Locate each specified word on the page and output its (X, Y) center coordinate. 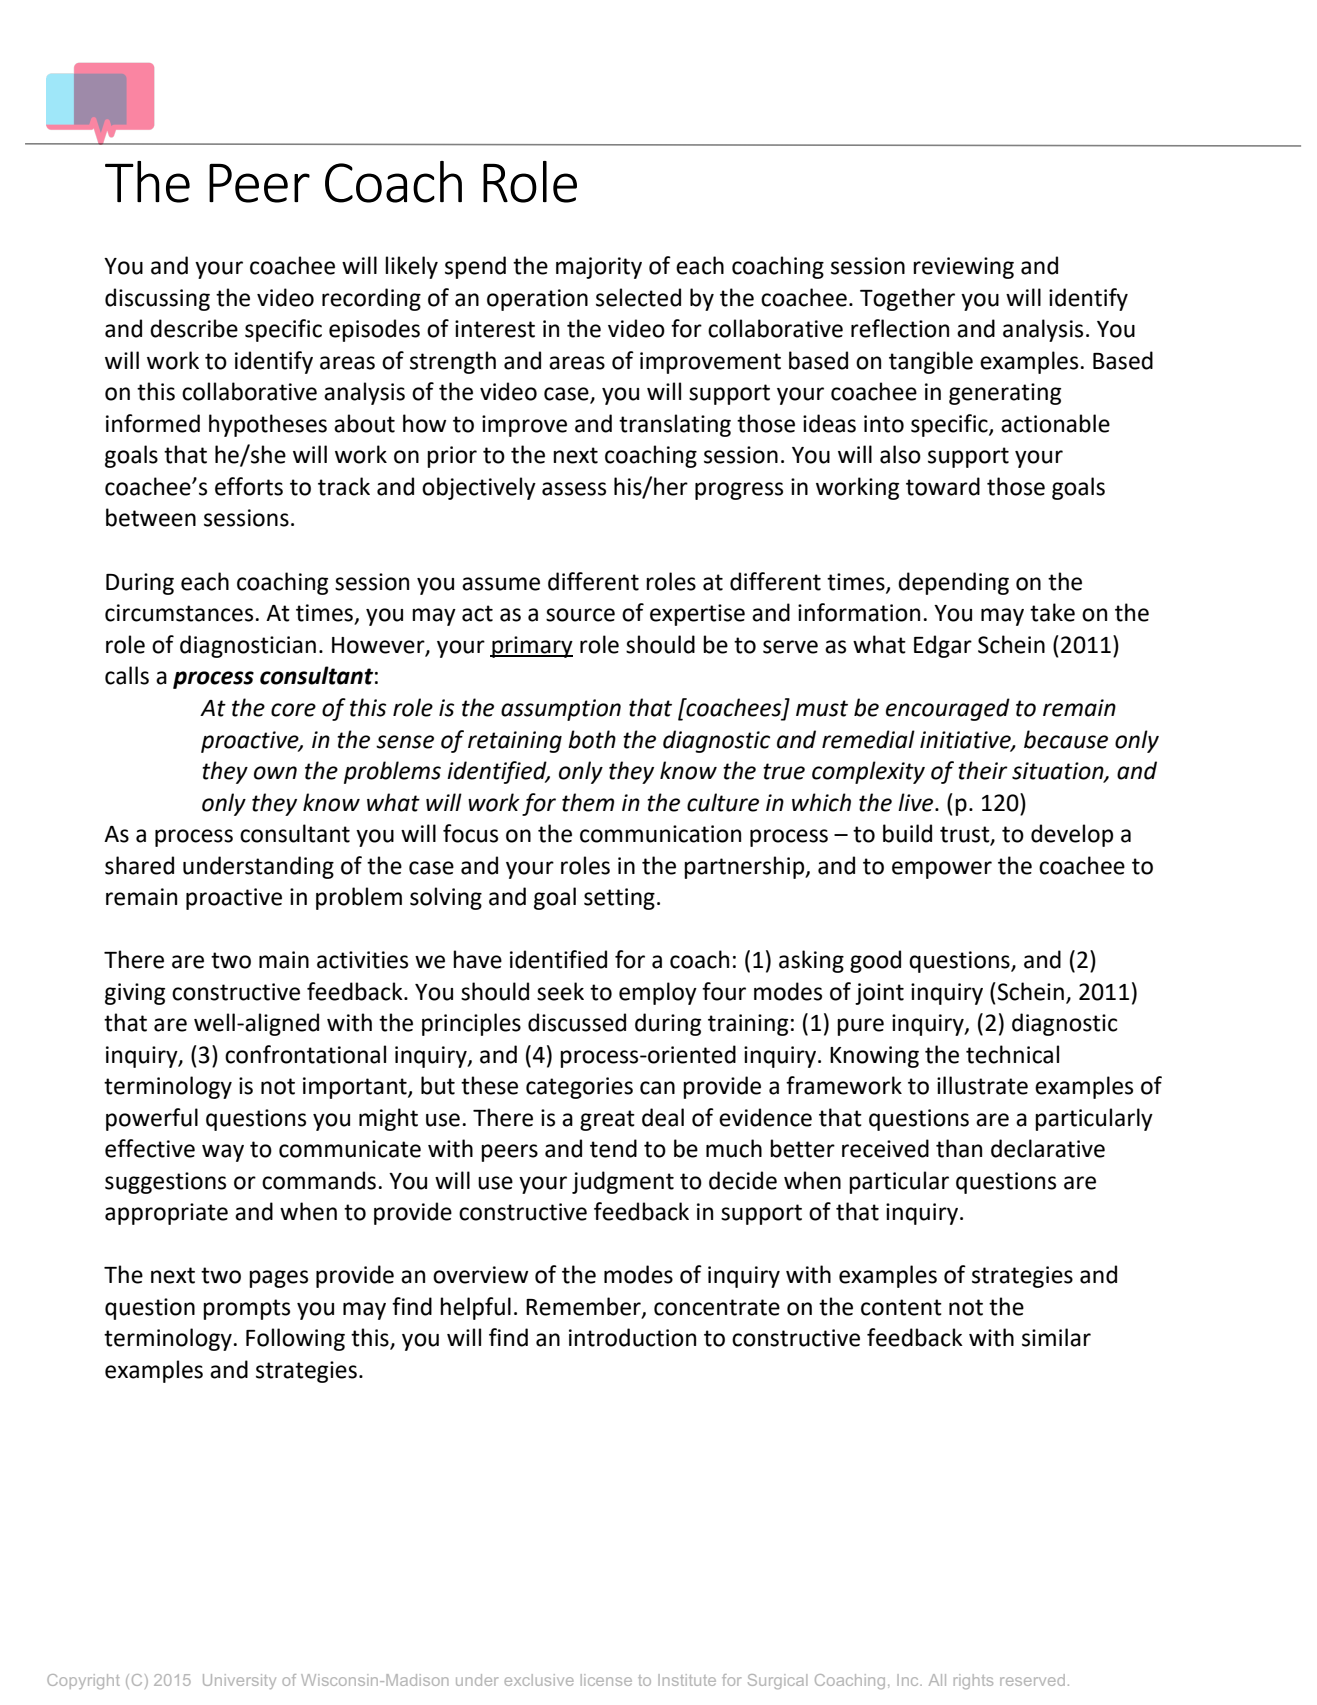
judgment (623, 1182)
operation (537, 300)
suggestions (165, 1183)
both (592, 739)
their (983, 770)
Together (907, 299)
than (959, 1148)
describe (194, 328)
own (275, 773)
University (239, 1681)
